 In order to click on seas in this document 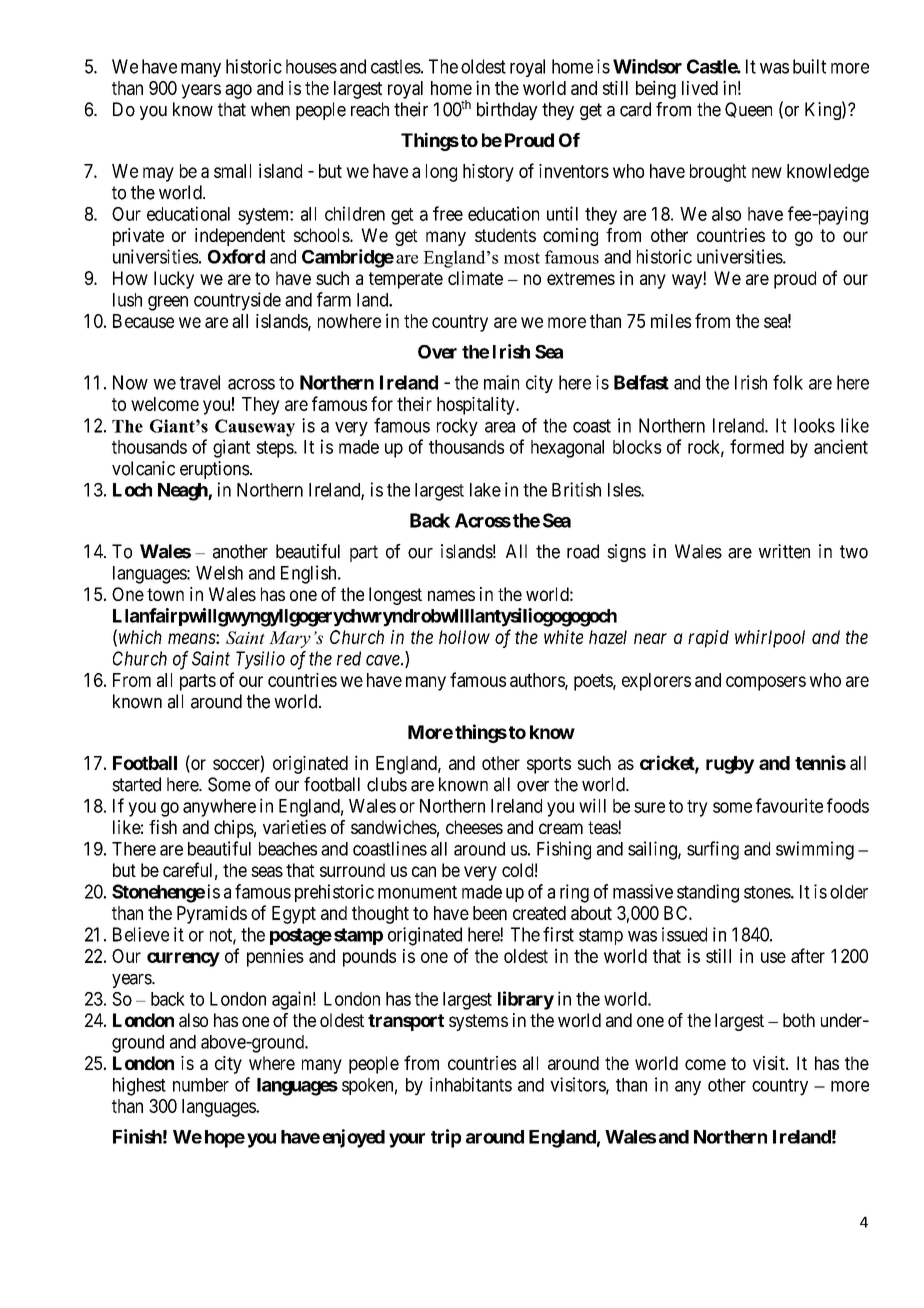, I will do `click(267, 871)`.
